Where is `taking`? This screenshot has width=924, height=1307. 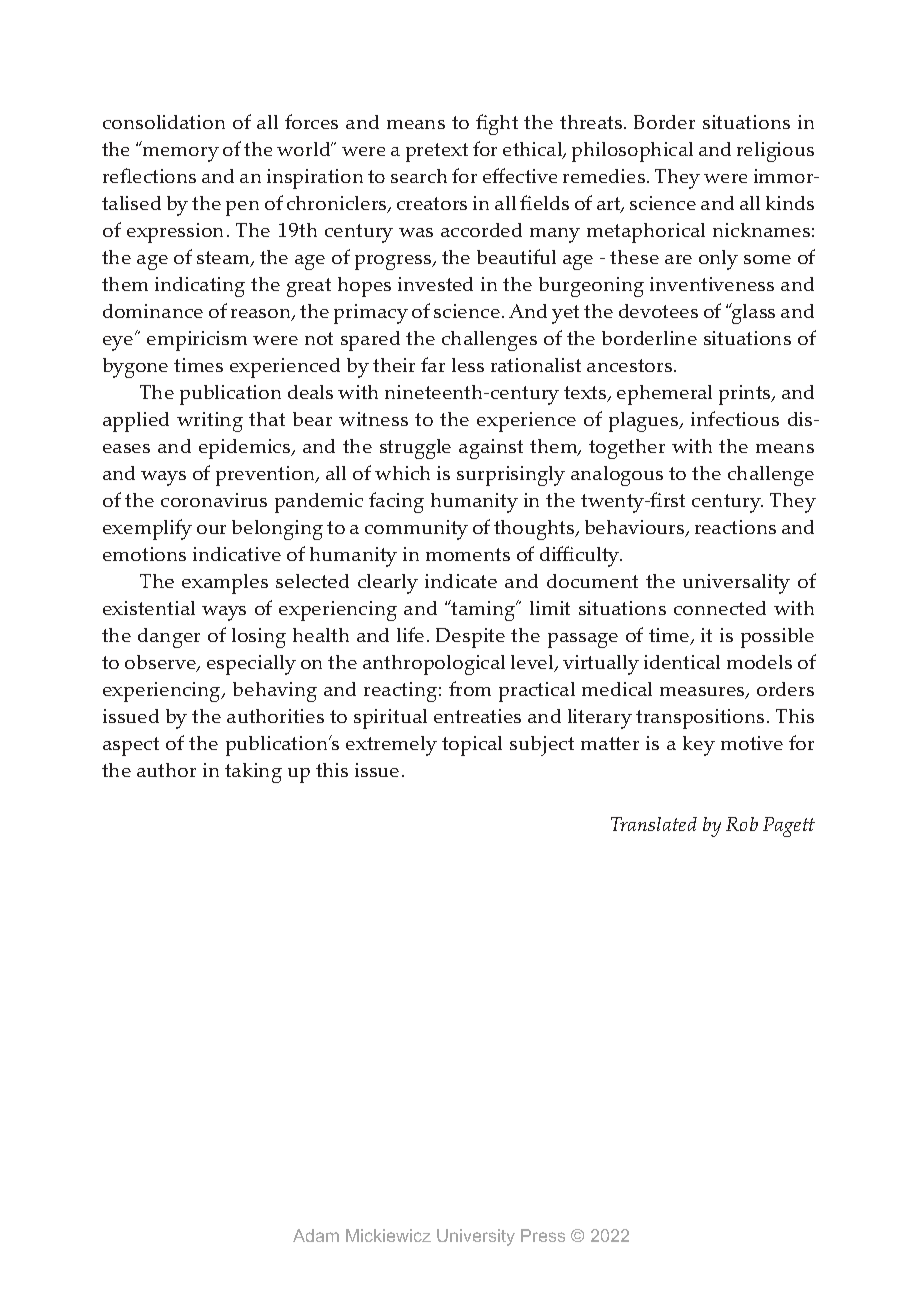
taking is located at coordinates (253, 773).
